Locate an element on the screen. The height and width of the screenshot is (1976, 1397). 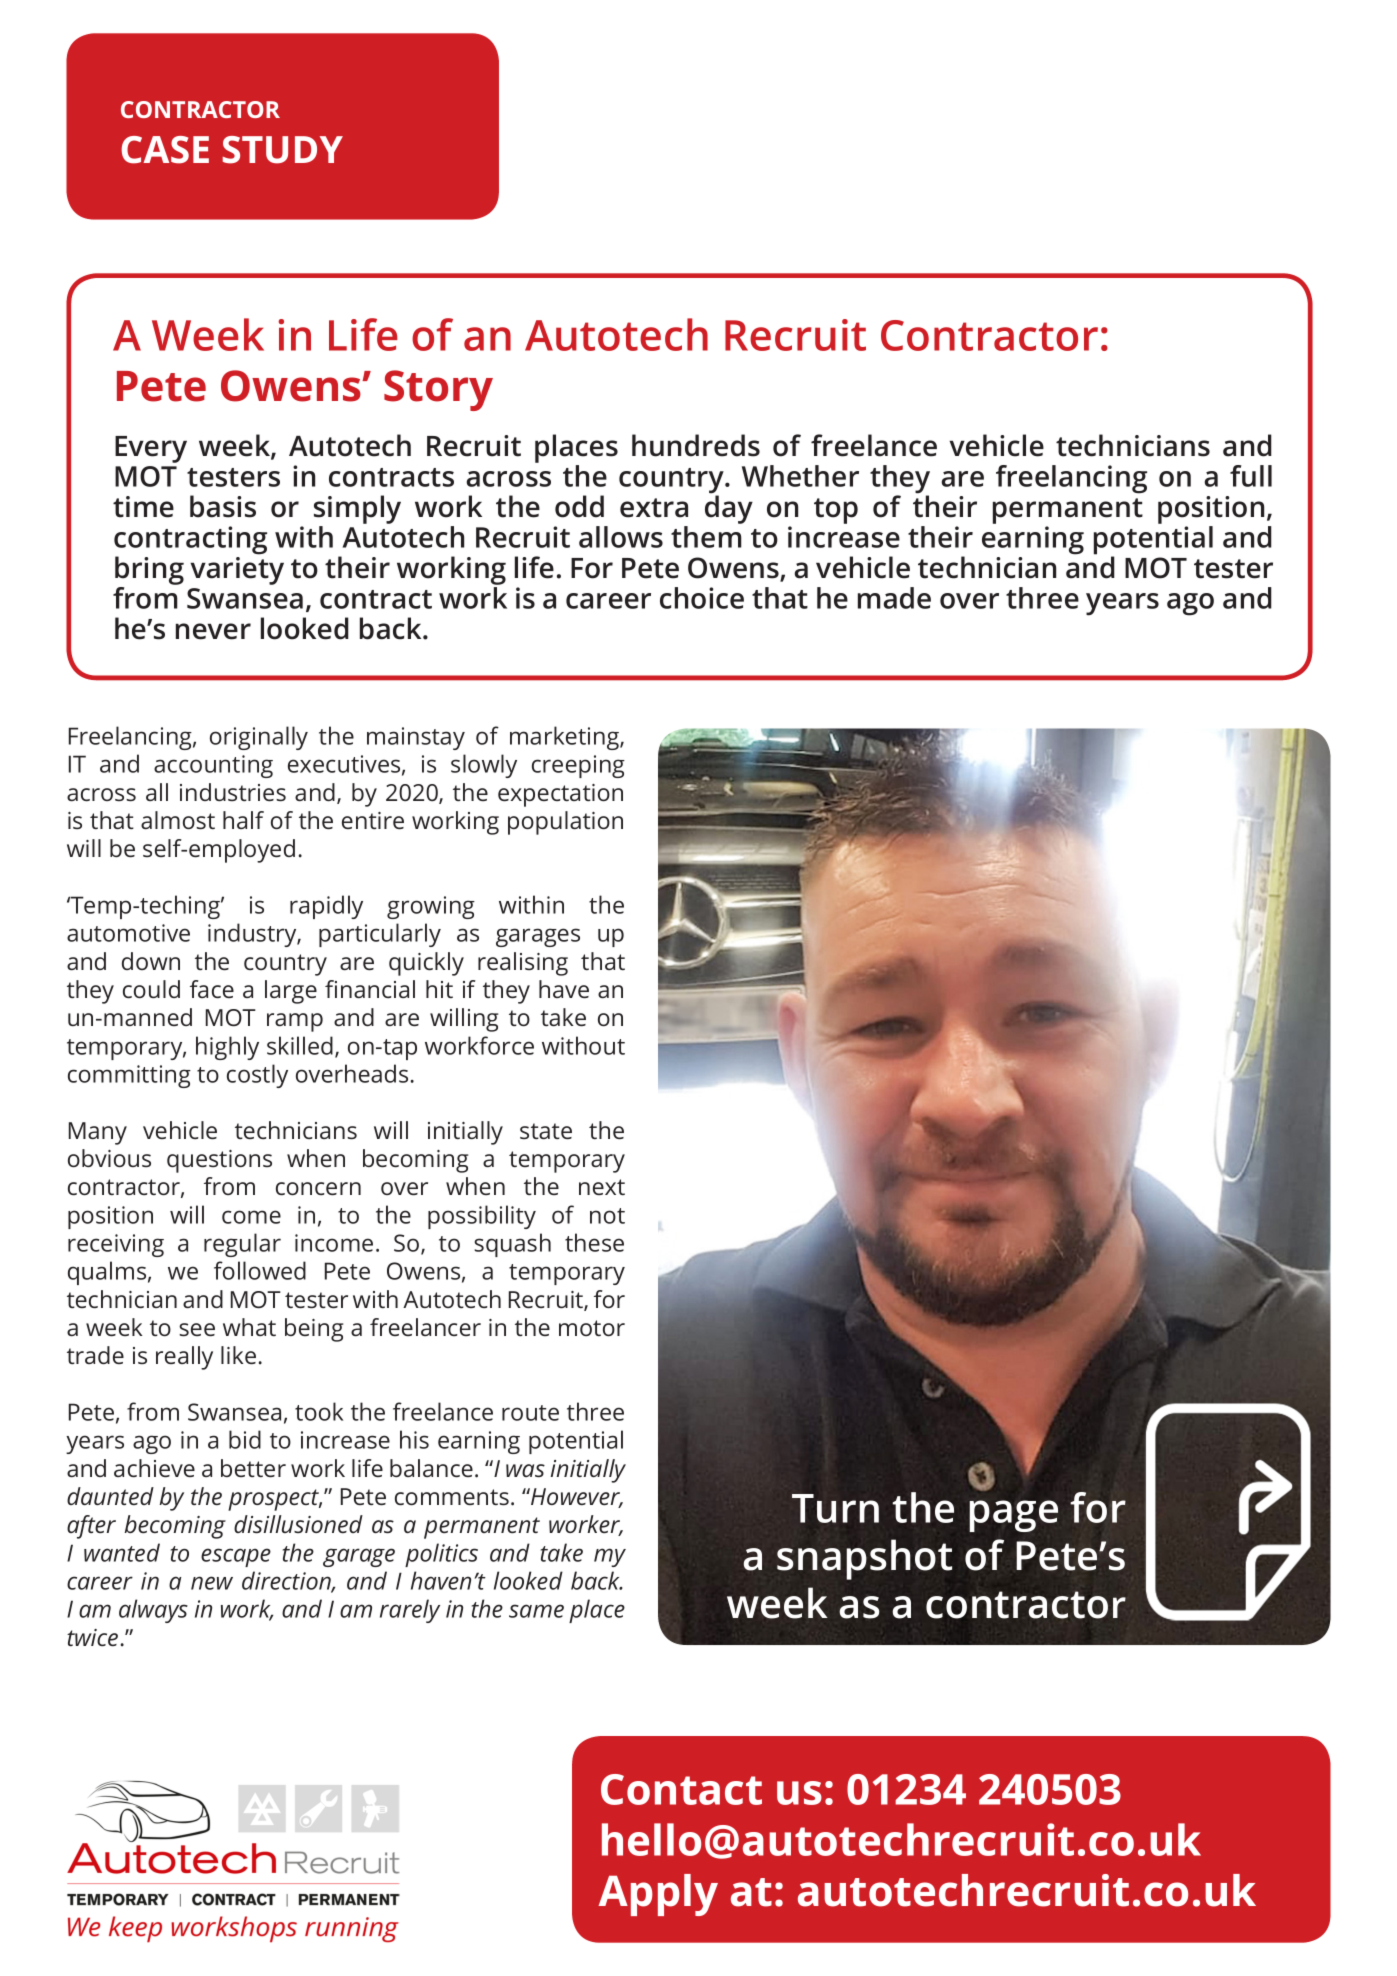
STUDY is located at coordinates (283, 150).
